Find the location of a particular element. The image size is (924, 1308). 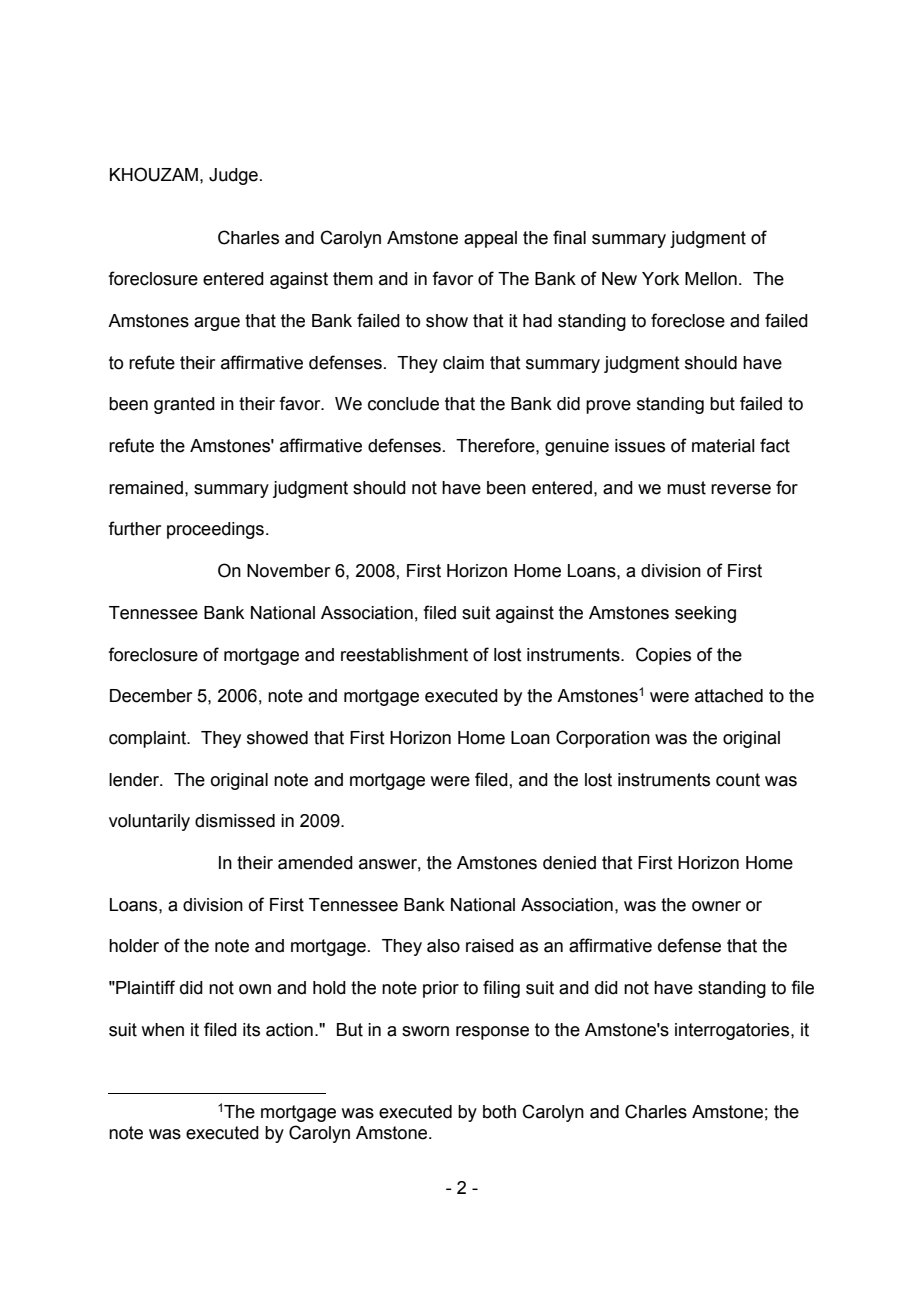

Judge is located at coordinates (233, 176).
